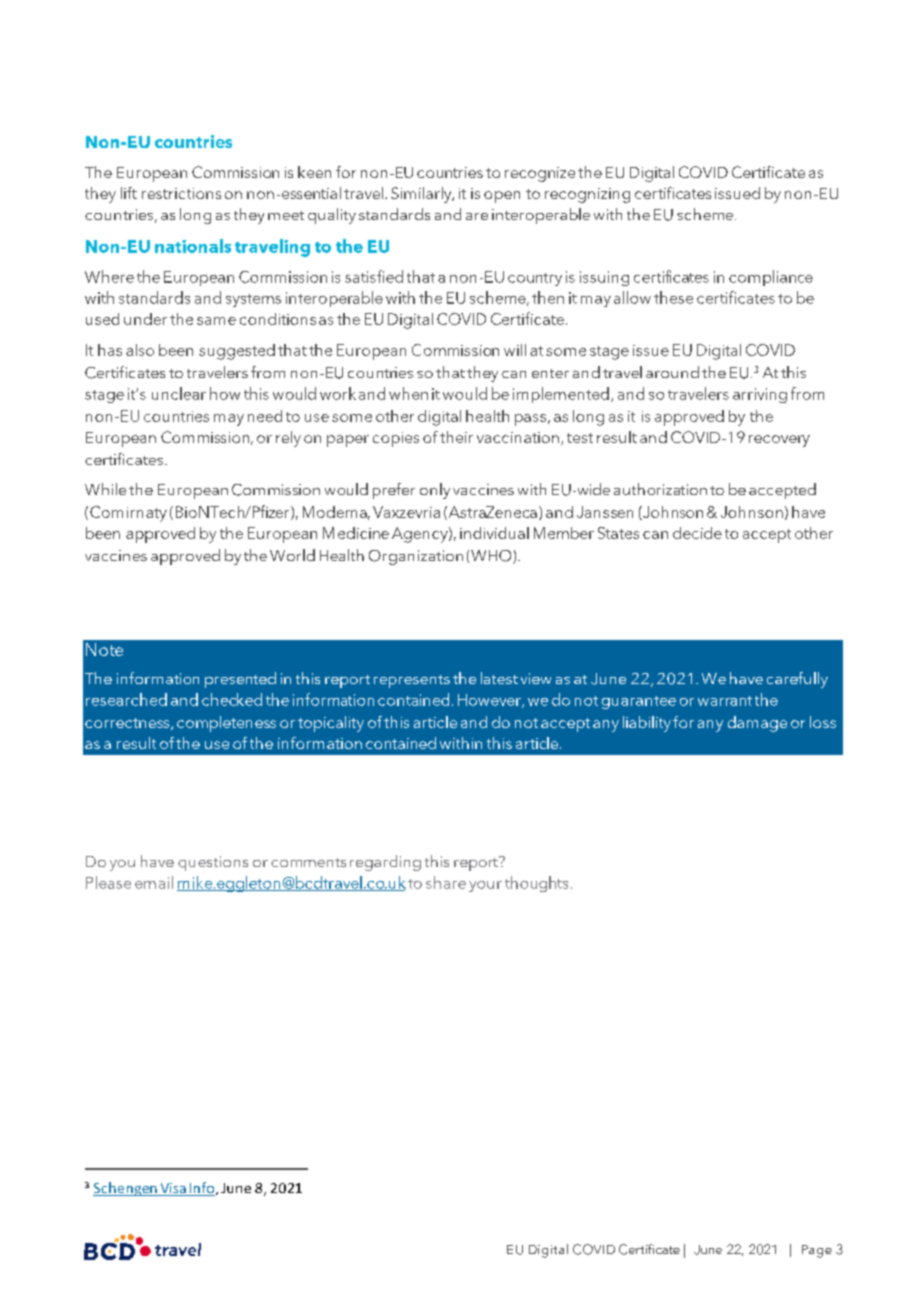 This image has height=1309, width=924. What do you see at coordinates (536, 884) in the image?
I see `thoughts` at bounding box center [536, 884].
